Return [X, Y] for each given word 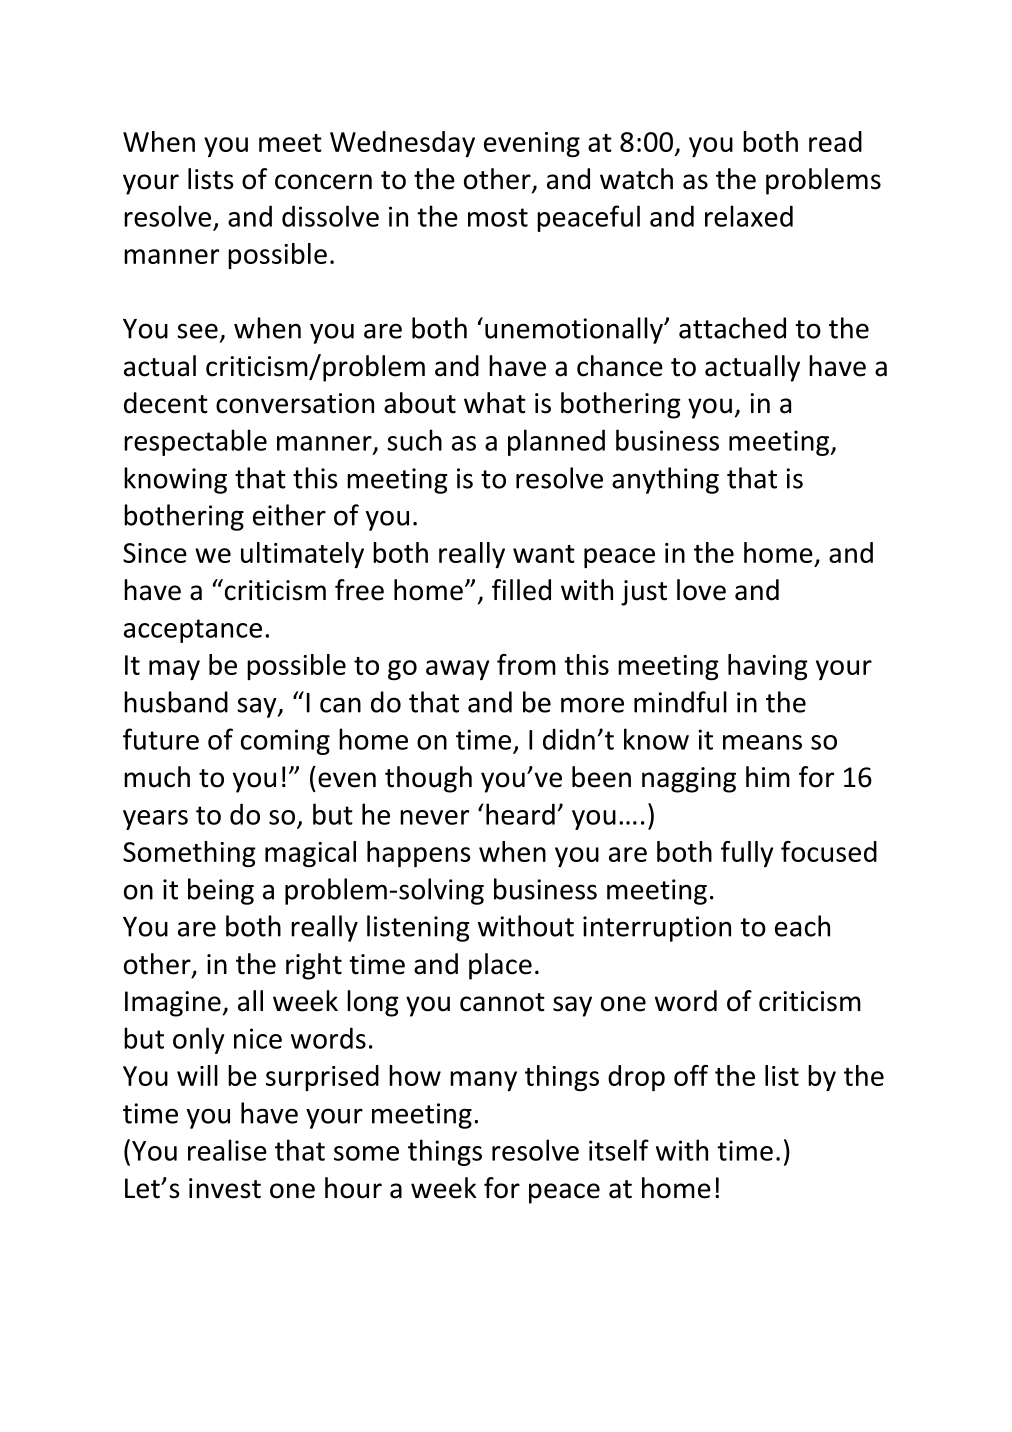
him [768, 776]
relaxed [749, 216]
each [802, 926]
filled [521, 590]
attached [732, 328]
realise [227, 1150]
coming [285, 742]
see [197, 331]
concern [323, 182]
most [498, 217]
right [314, 966]
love [701, 590]
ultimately [302, 555]
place [500, 966]
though [428, 779]
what [495, 403]
